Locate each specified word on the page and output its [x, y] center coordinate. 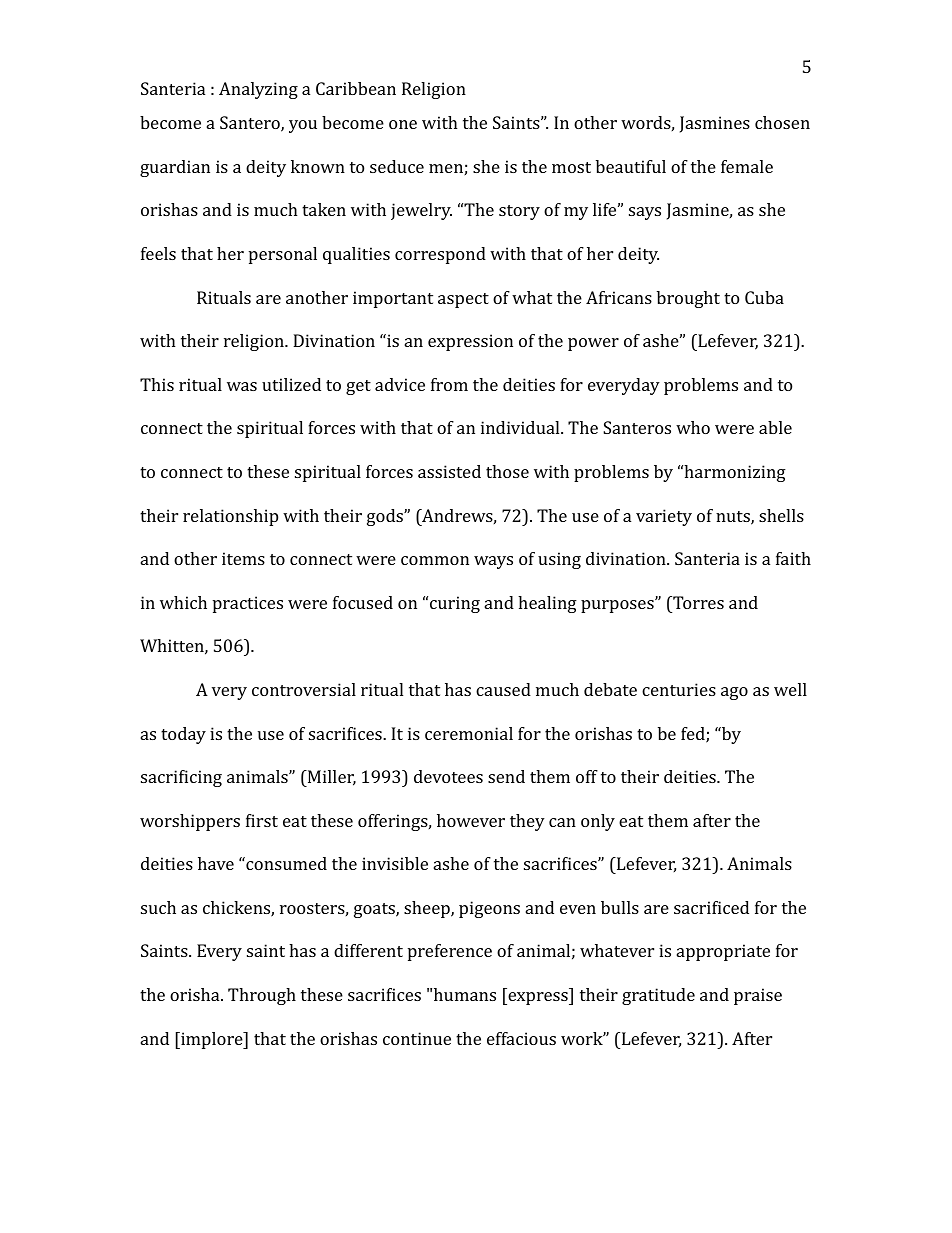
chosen [782, 122]
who [693, 427]
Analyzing [258, 90]
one [403, 124]
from [449, 384]
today [183, 735]
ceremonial [469, 733]
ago [734, 693]
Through [262, 996]
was [242, 386]
